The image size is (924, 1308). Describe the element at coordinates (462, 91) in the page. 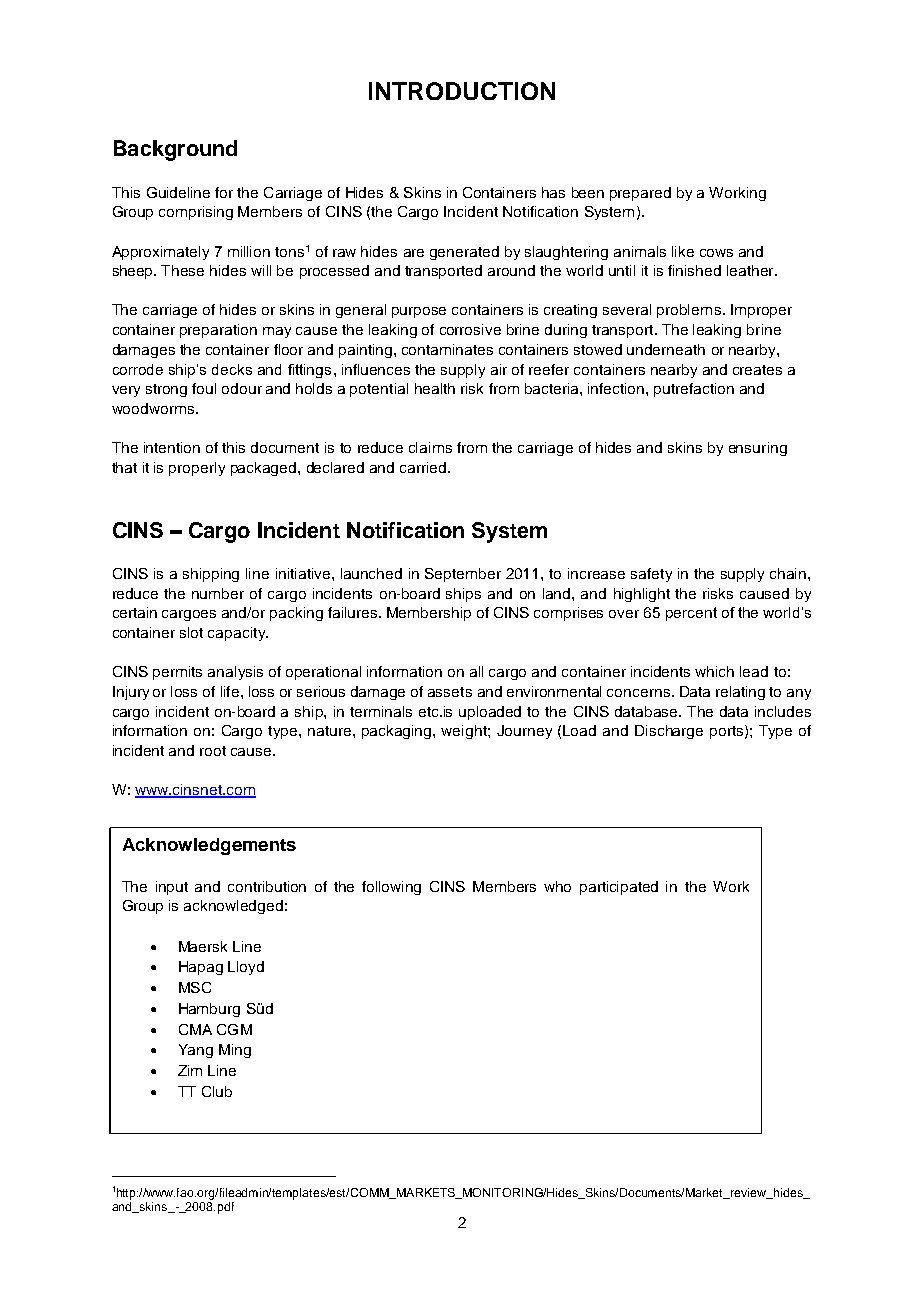

I see `INTRODUCTION` at that location.
